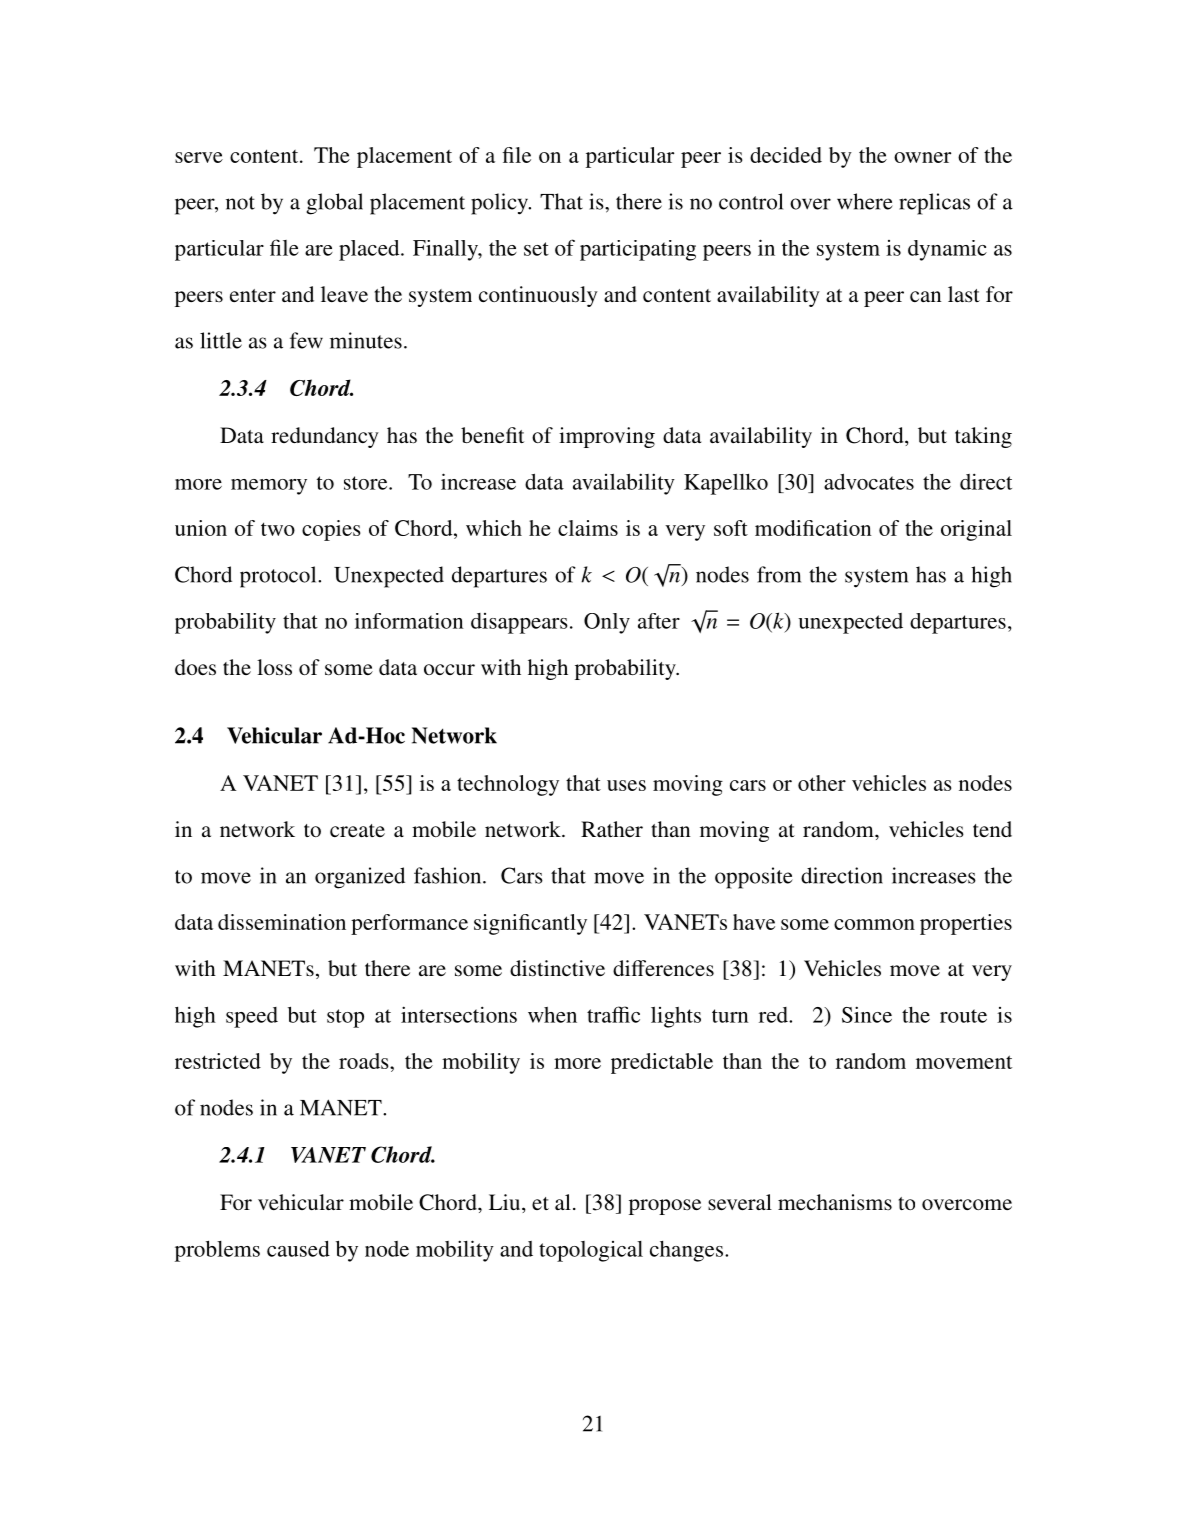  What do you see at coordinates (298, 1249) in the document?
I see `caused` at bounding box center [298, 1249].
